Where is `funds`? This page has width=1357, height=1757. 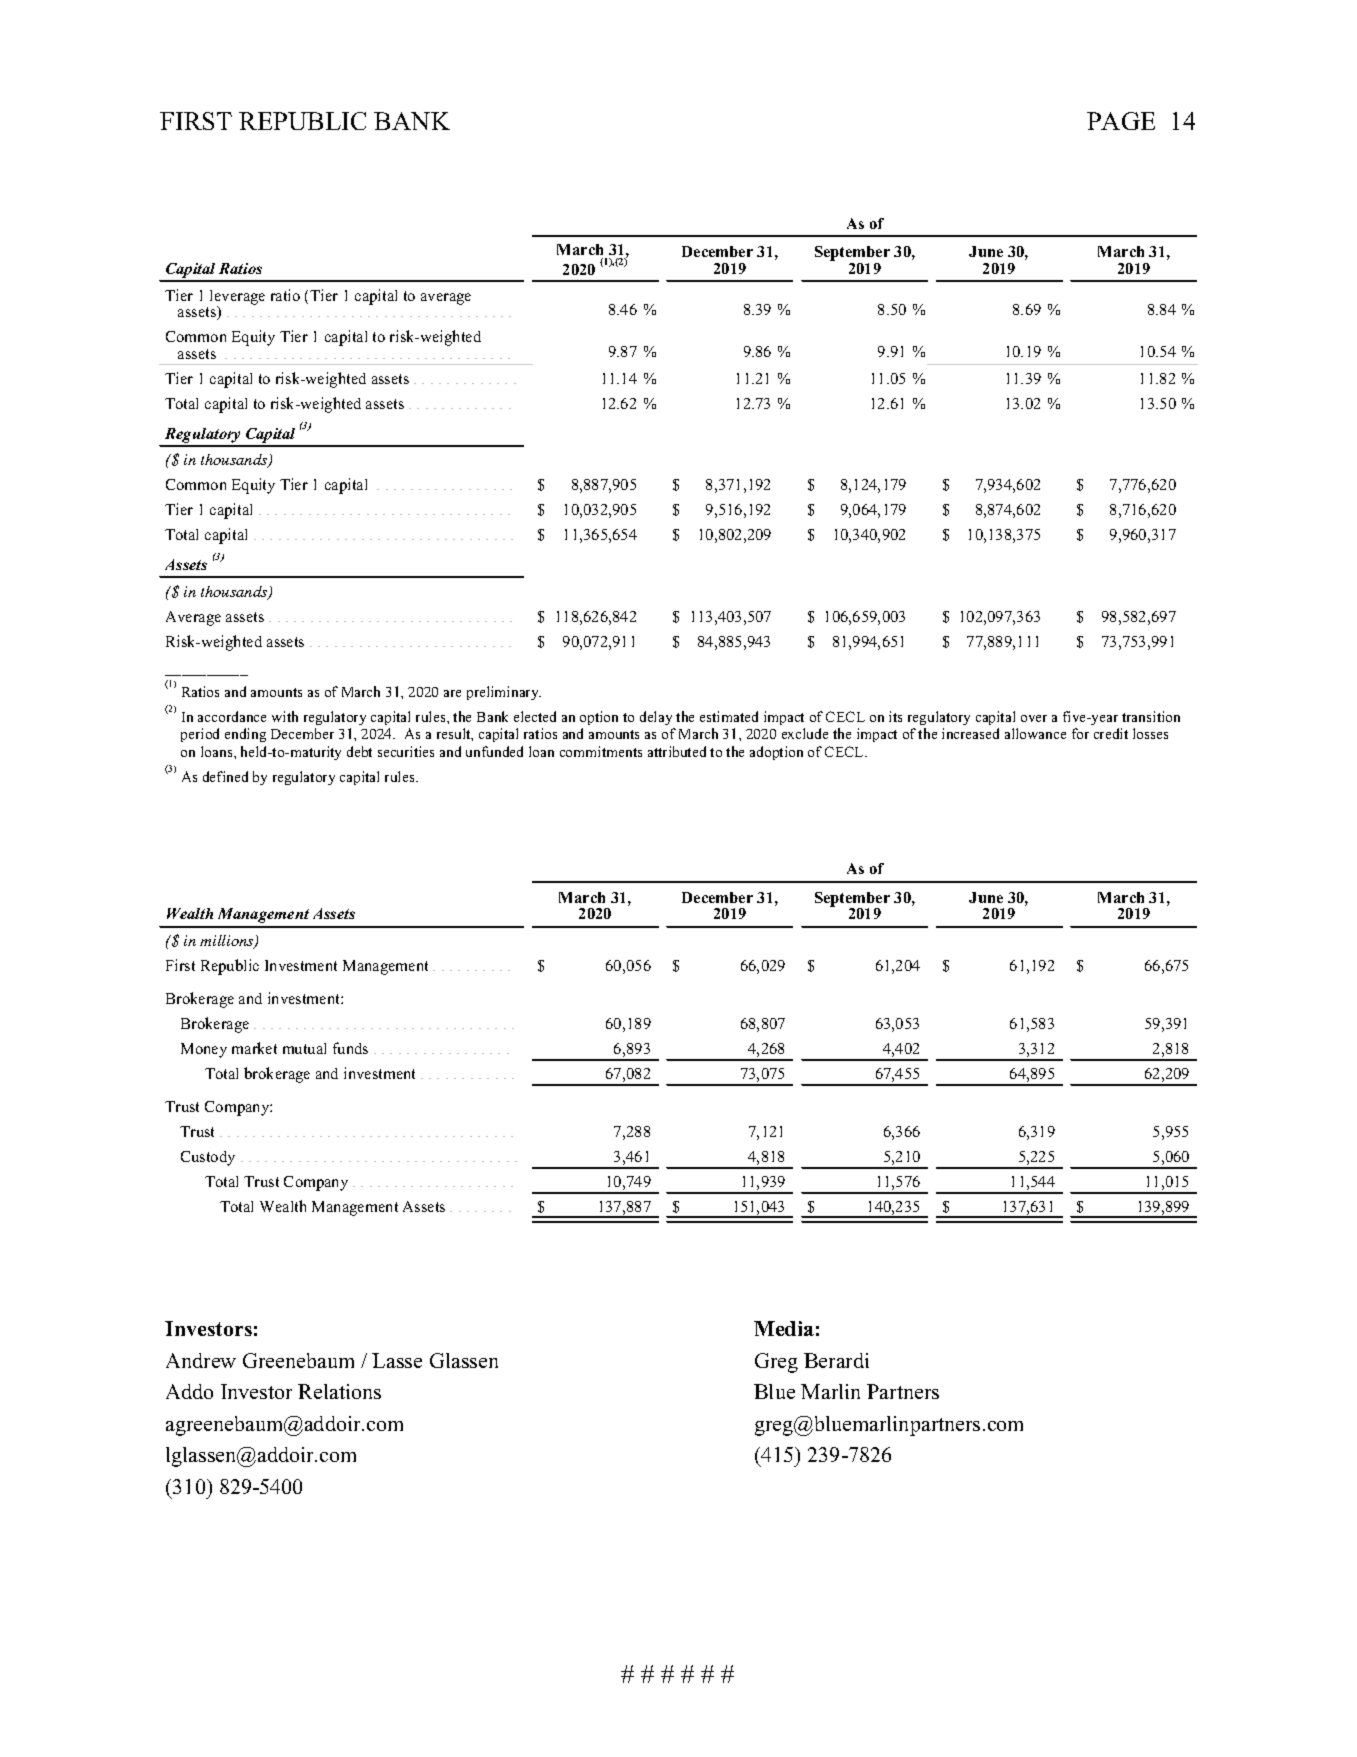
funds is located at coordinates (350, 1048).
